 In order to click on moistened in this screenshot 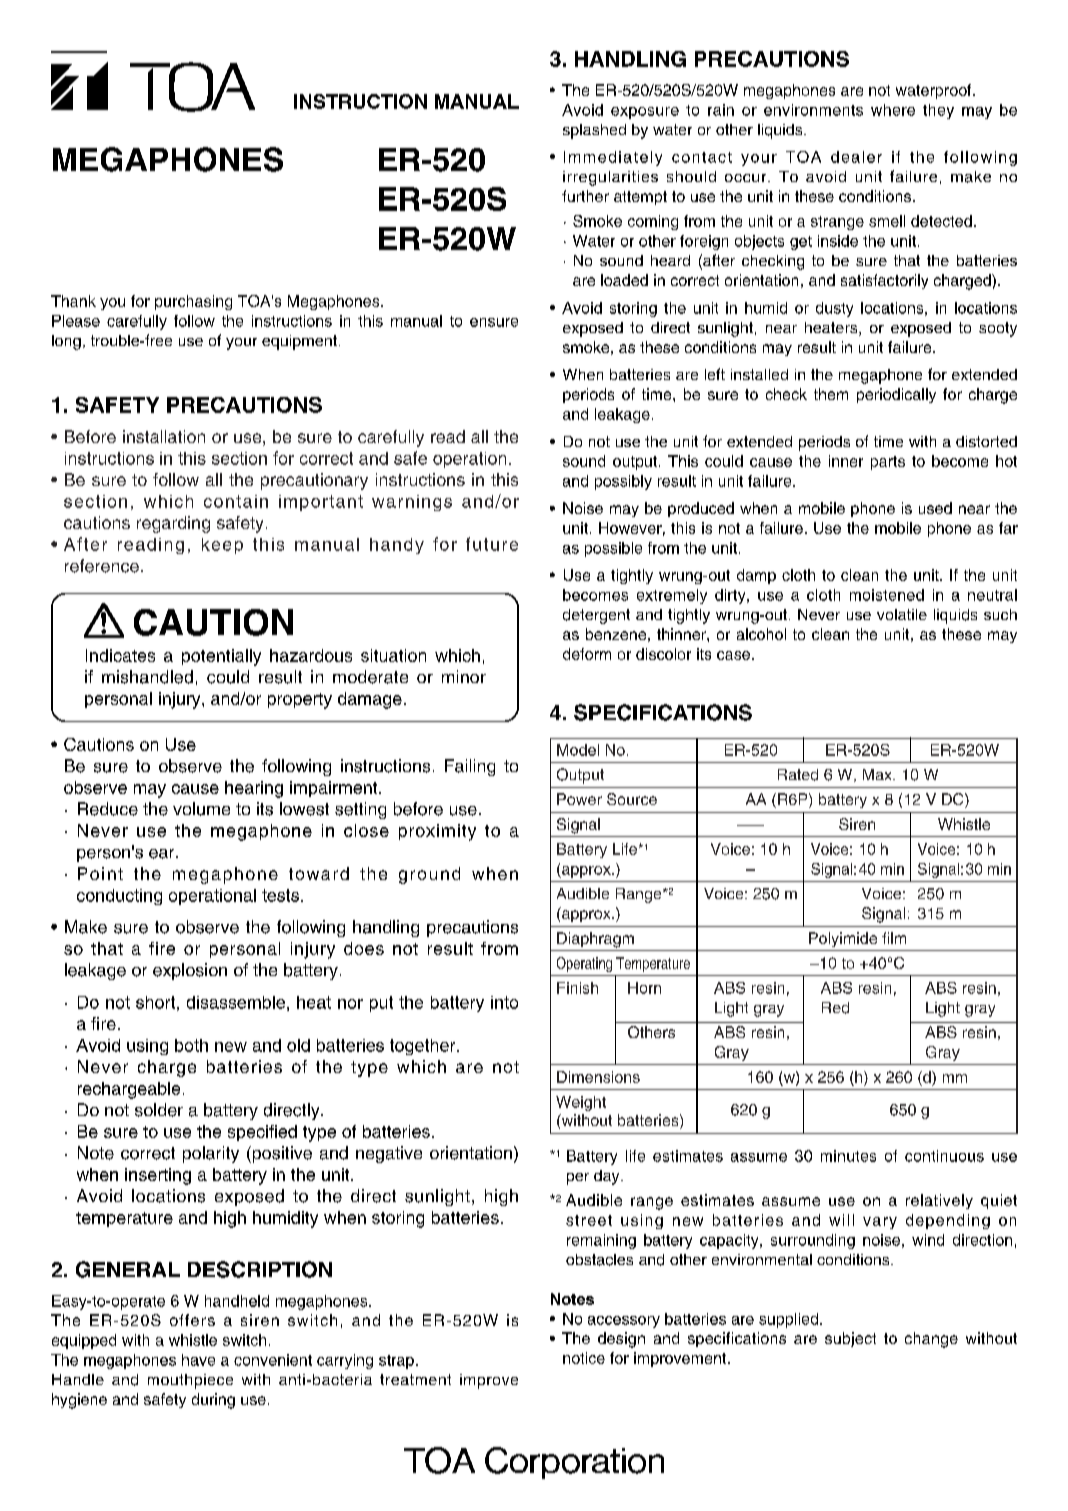, I will do `click(887, 595)`.
